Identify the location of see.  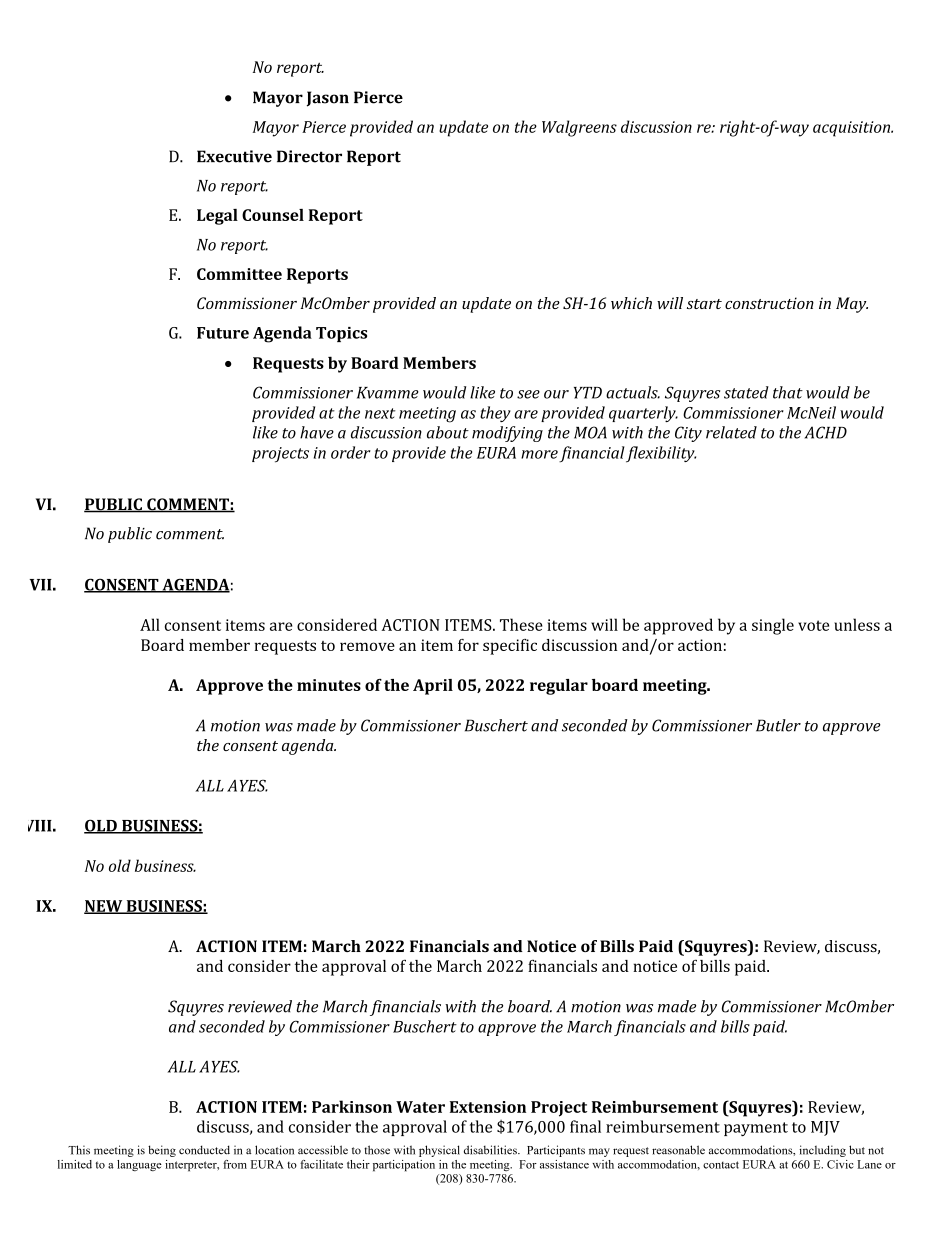
(528, 394).
